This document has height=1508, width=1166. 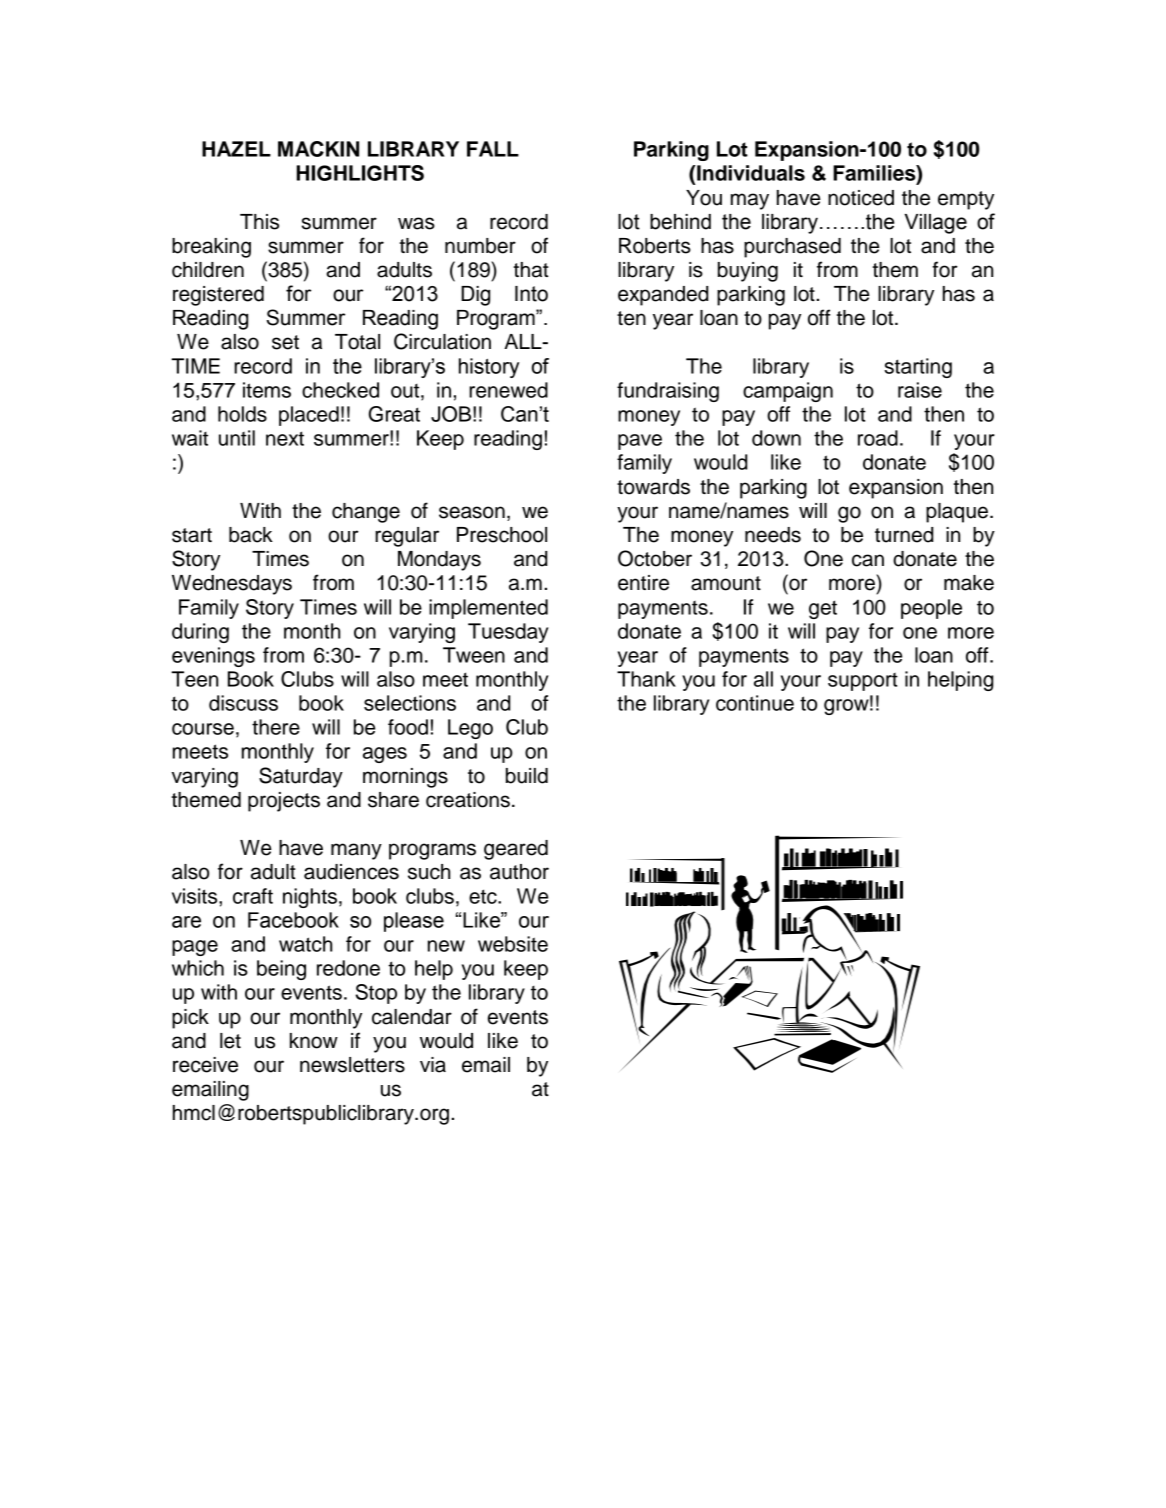 I want to click on HAZEL, so click(x=236, y=149).
